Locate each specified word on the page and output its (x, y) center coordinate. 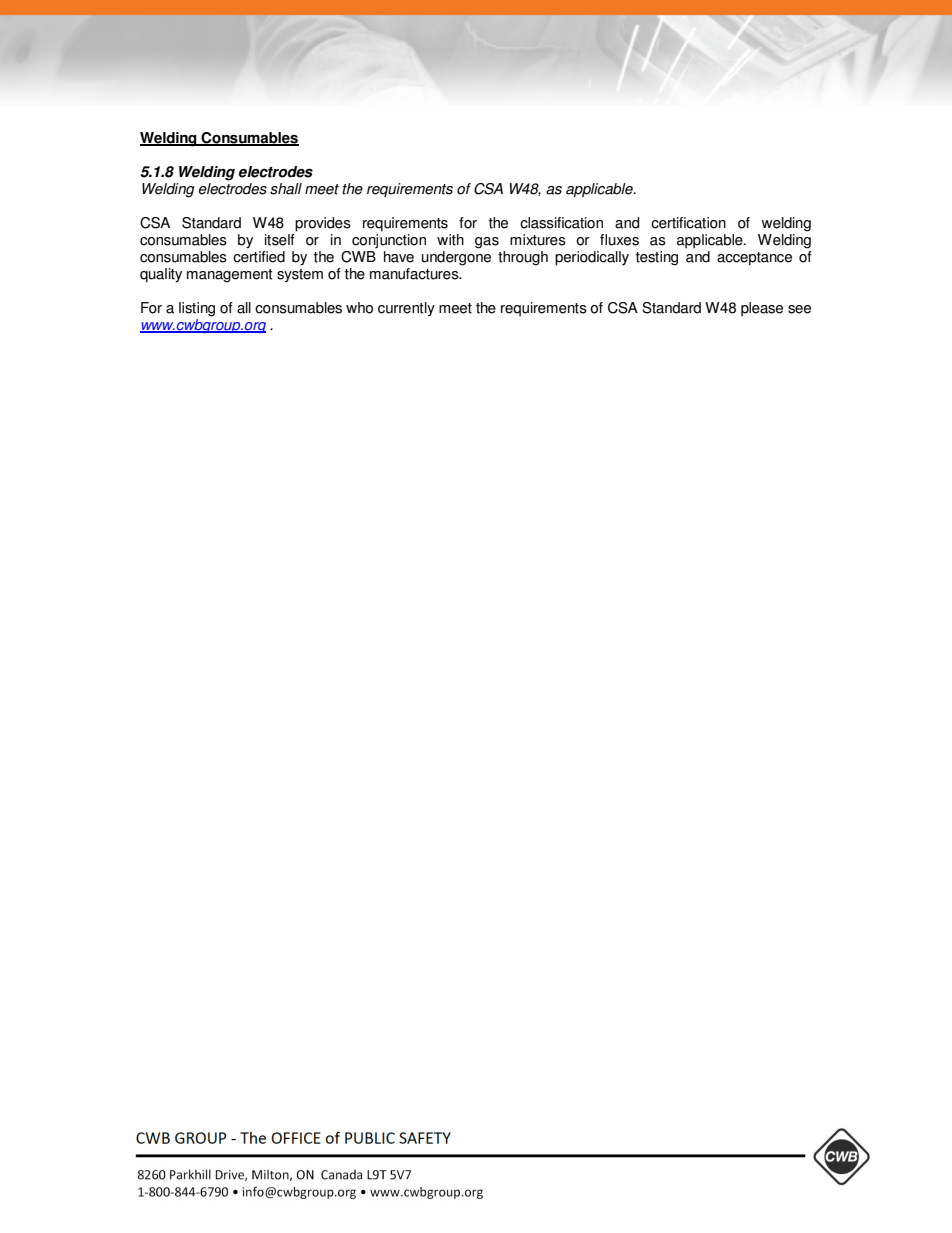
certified (259, 255)
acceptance (754, 259)
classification (561, 223)
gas (487, 243)
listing (197, 309)
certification (688, 223)
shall (286, 189)
